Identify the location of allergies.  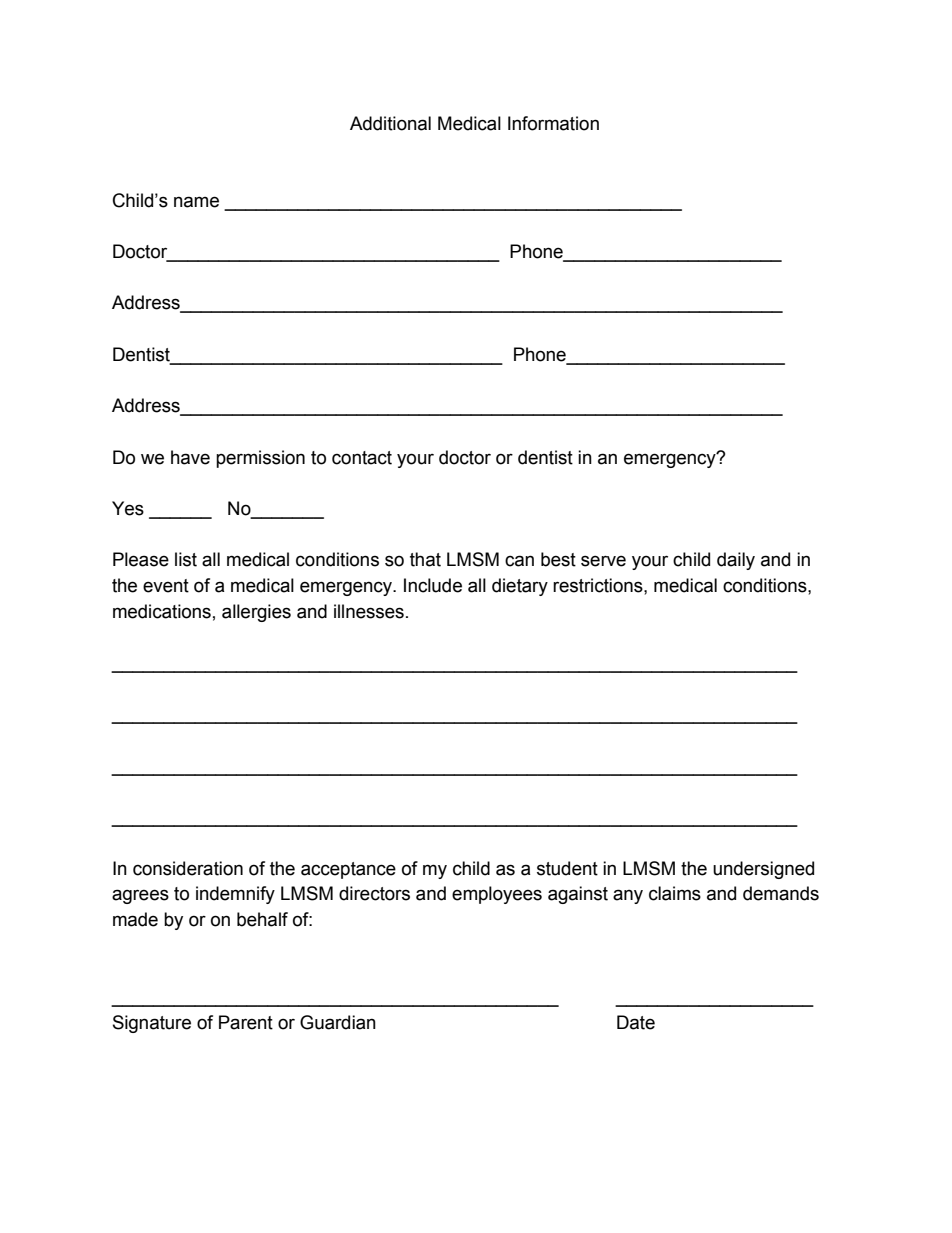
(256, 613).
